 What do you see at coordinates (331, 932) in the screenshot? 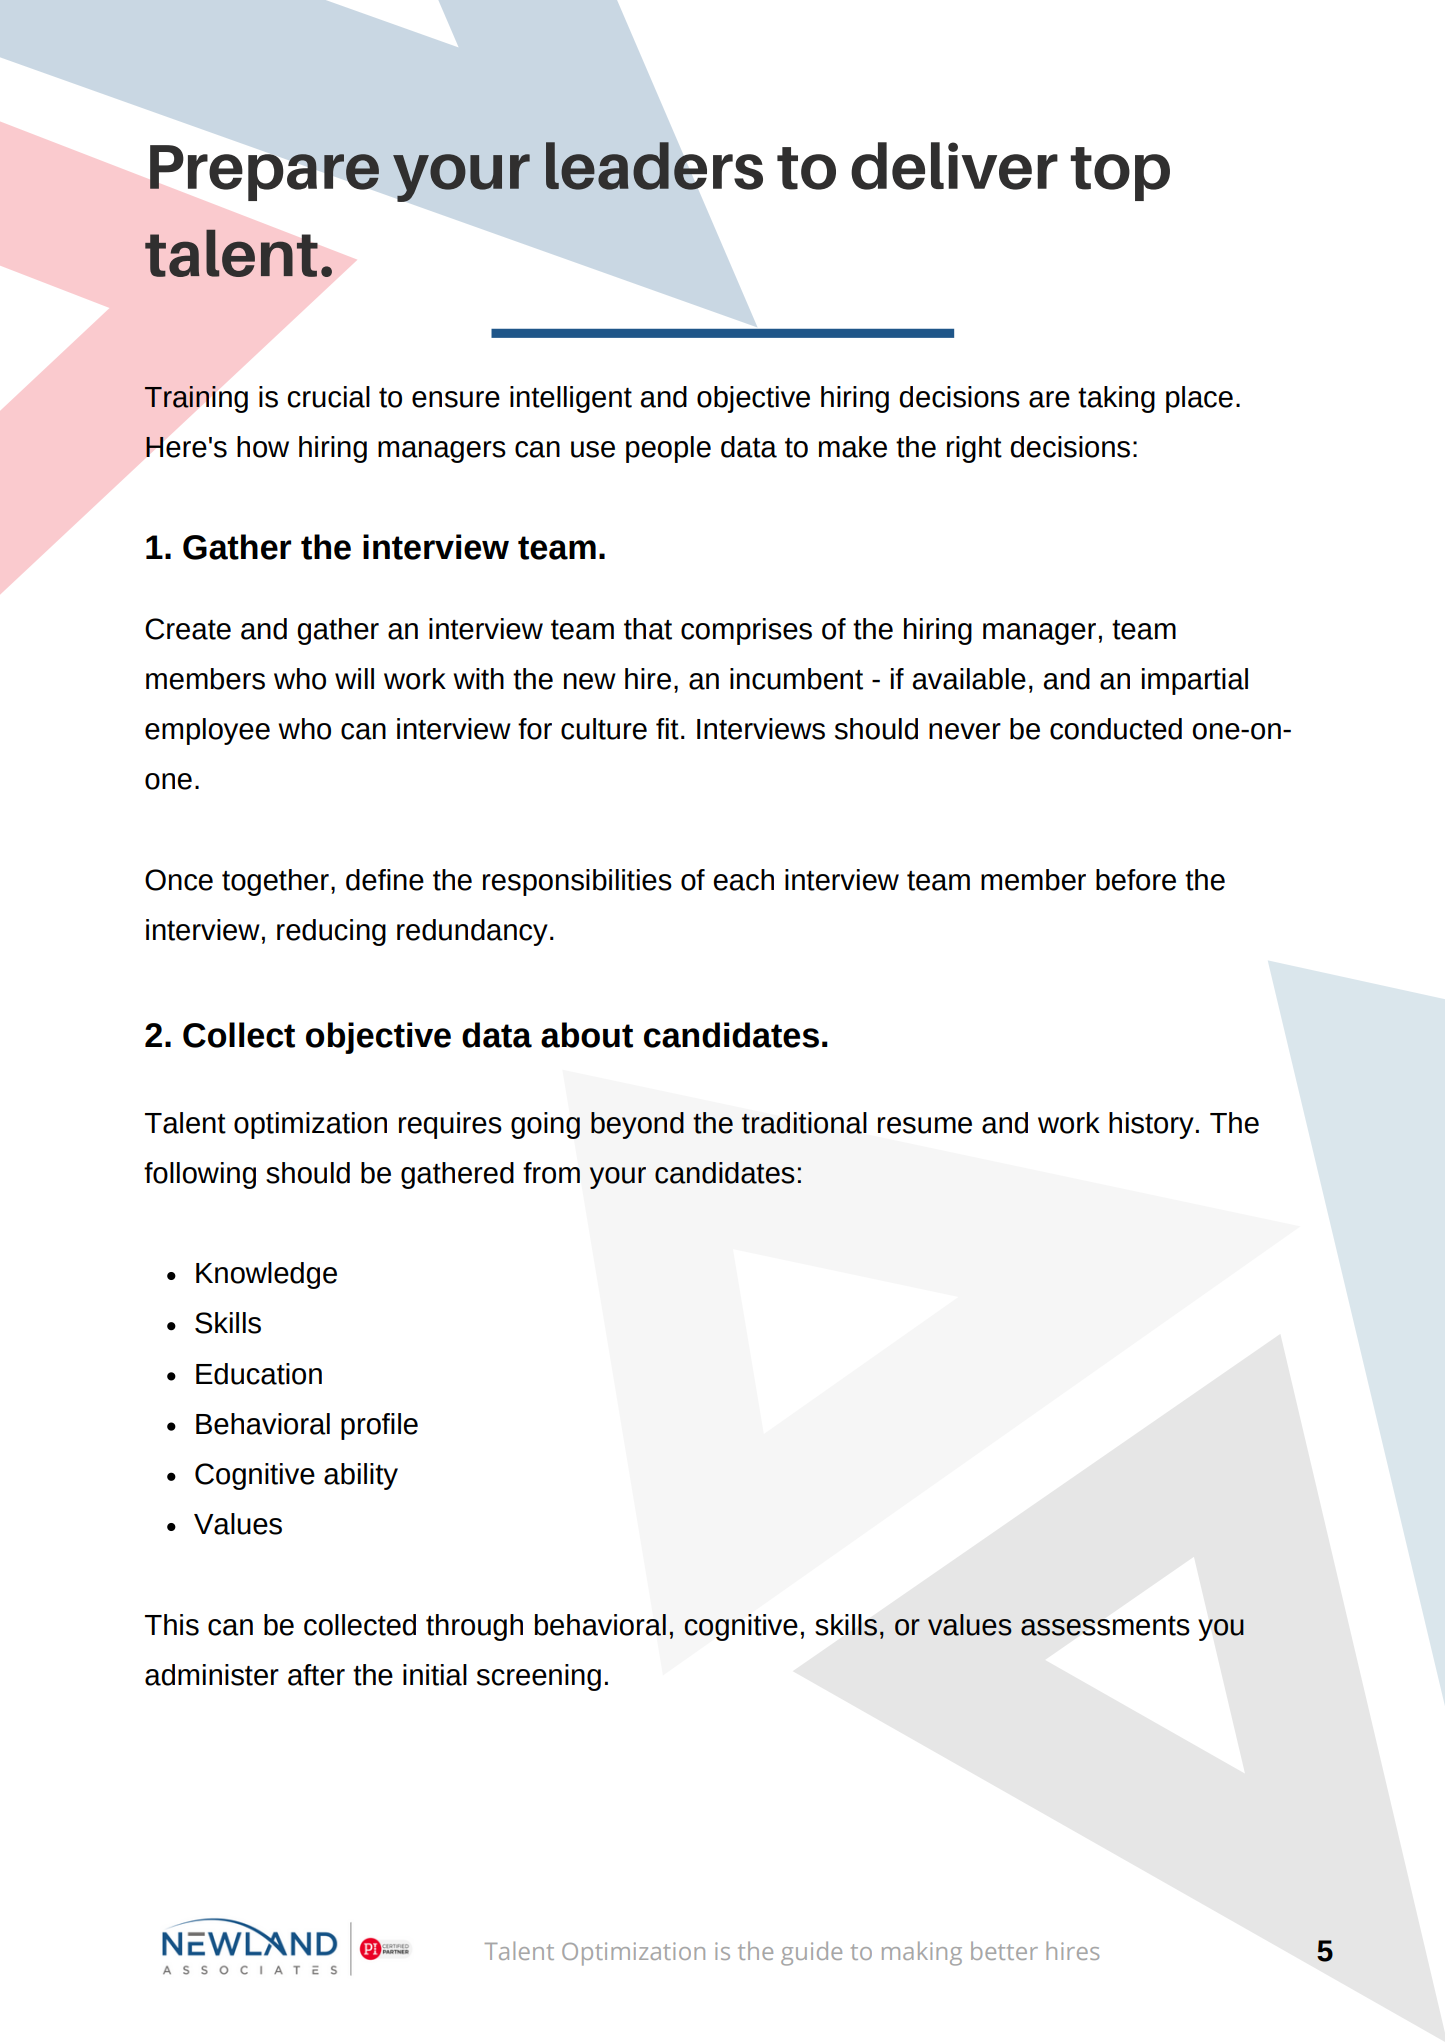
I see `reducing` at bounding box center [331, 932].
